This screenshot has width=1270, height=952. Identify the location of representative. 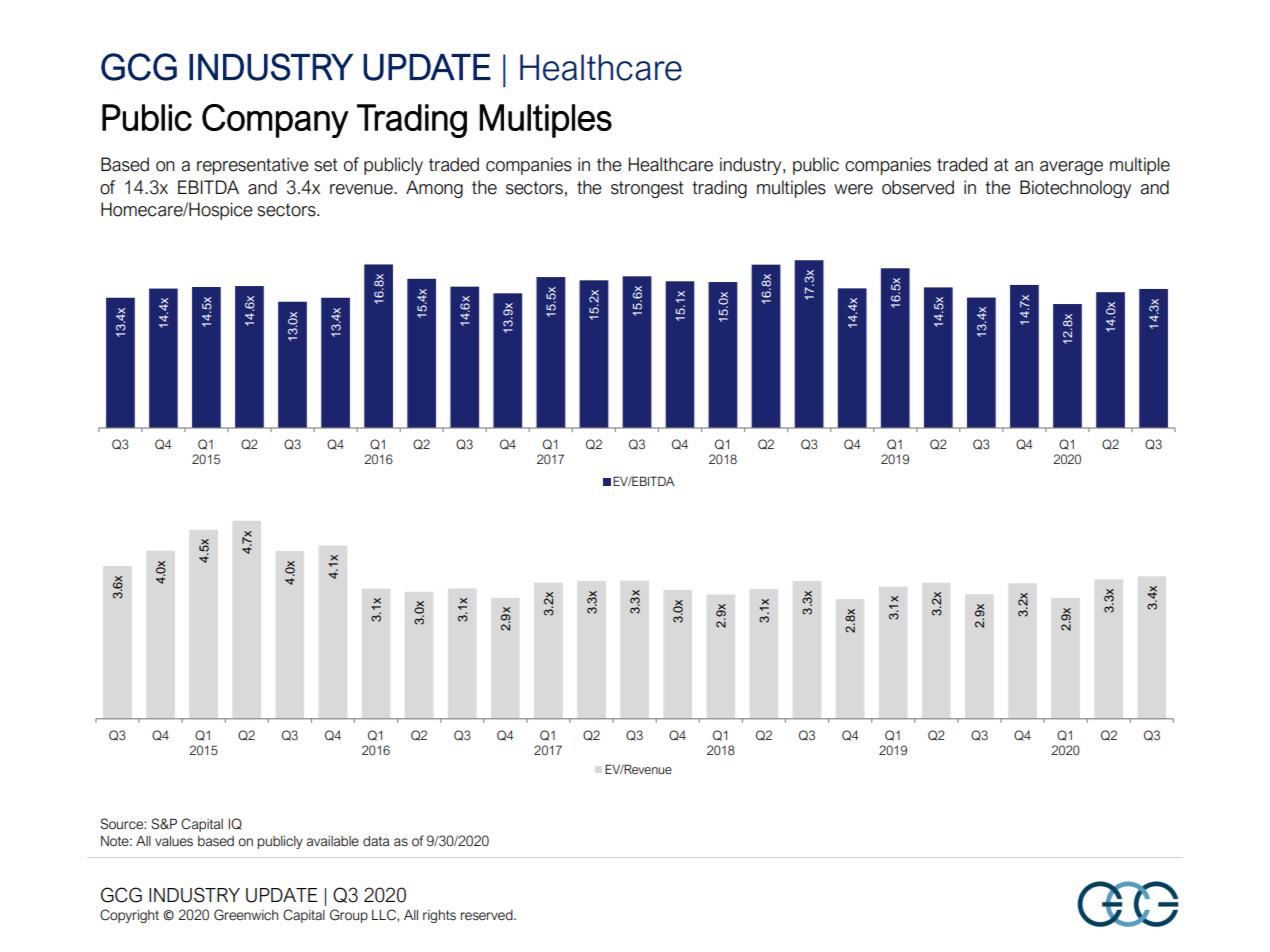
(253, 166).
